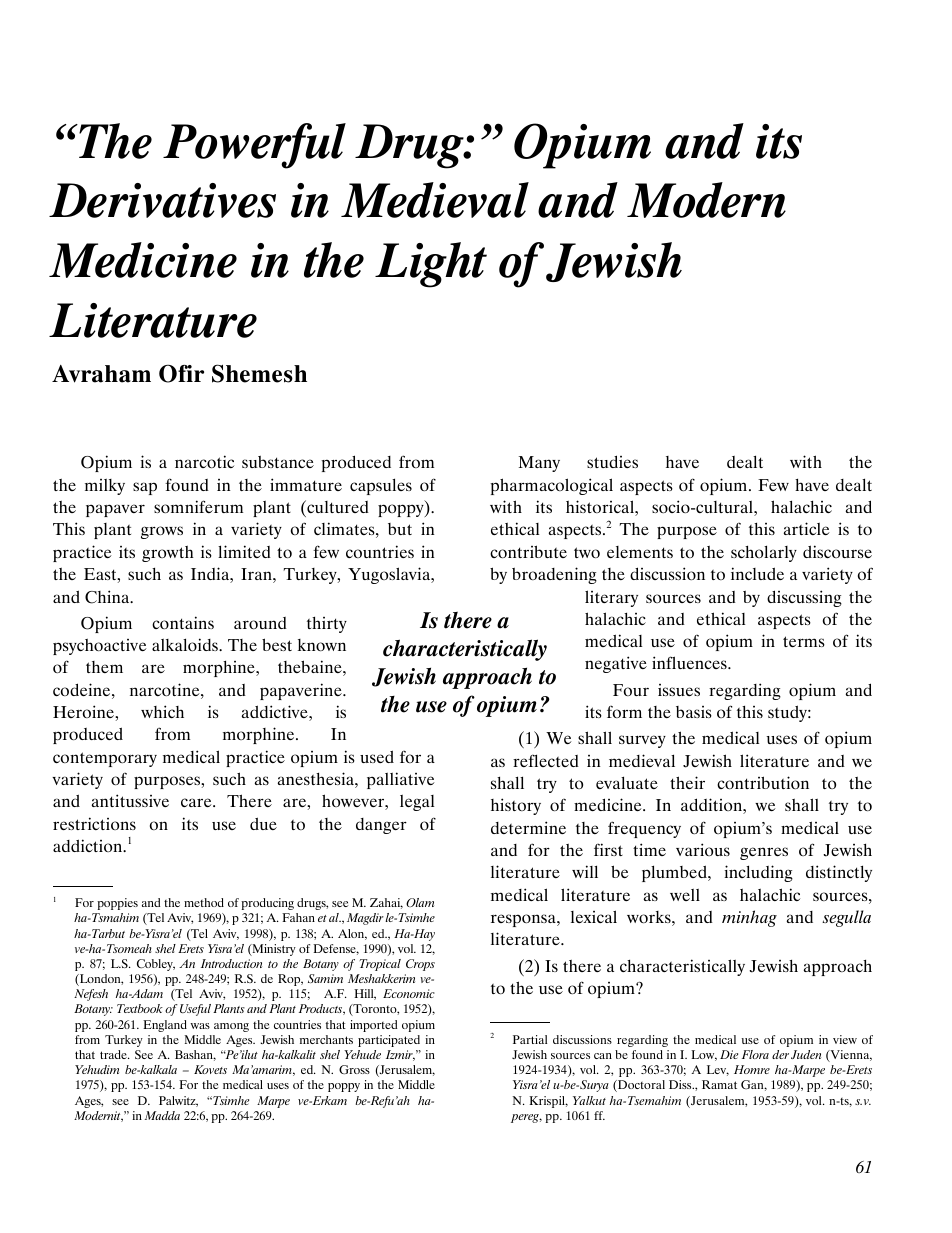  Describe the element at coordinates (612, 461) in the image. I see `studies` at that location.
